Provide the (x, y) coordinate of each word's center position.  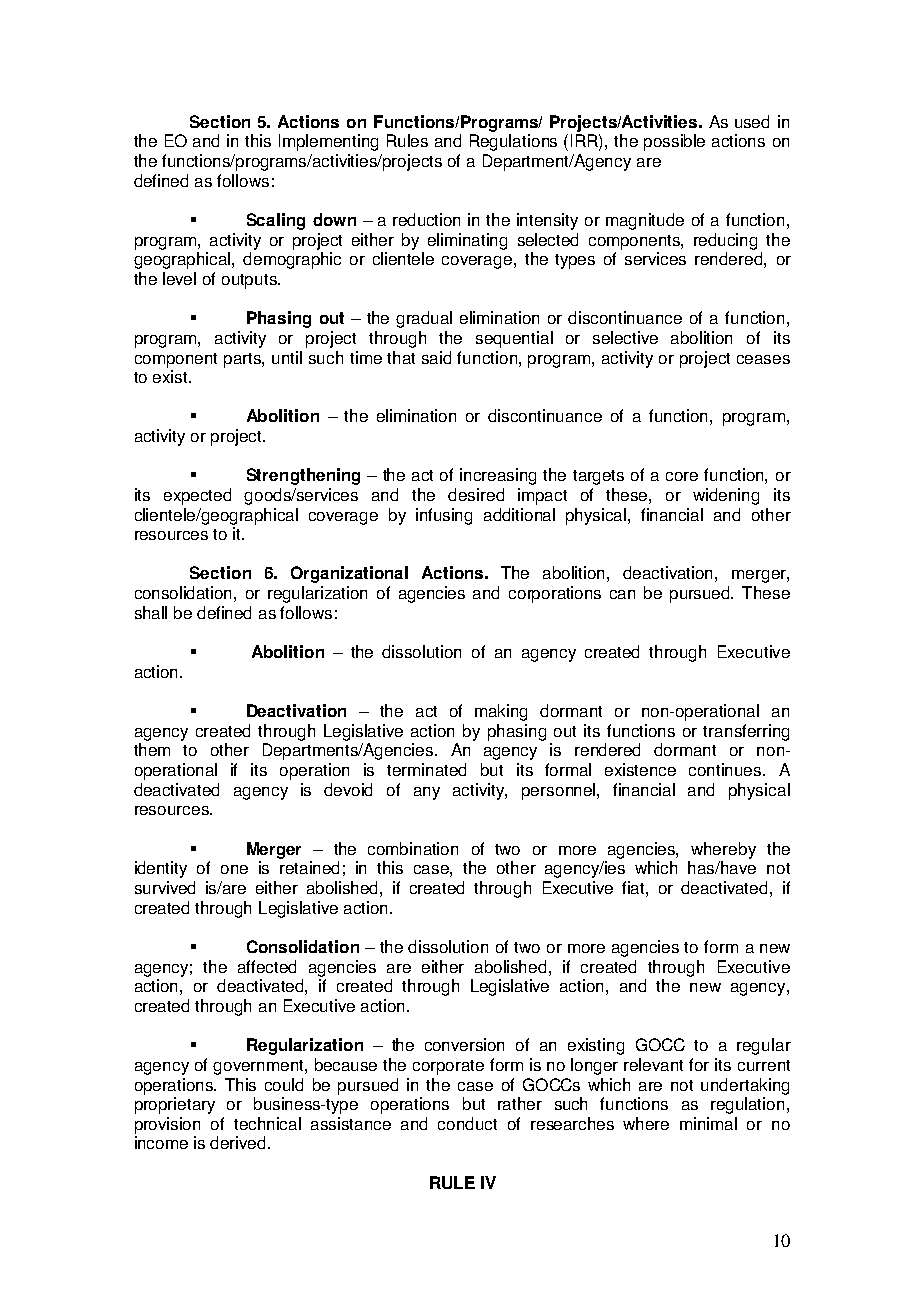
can (622, 594)
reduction (426, 219)
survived (165, 887)
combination (413, 848)
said (436, 357)
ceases (763, 359)
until (287, 357)
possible (674, 142)
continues (726, 769)
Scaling (276, 221)
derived (237, 1142)
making (501, 712)
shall (151, 612)
